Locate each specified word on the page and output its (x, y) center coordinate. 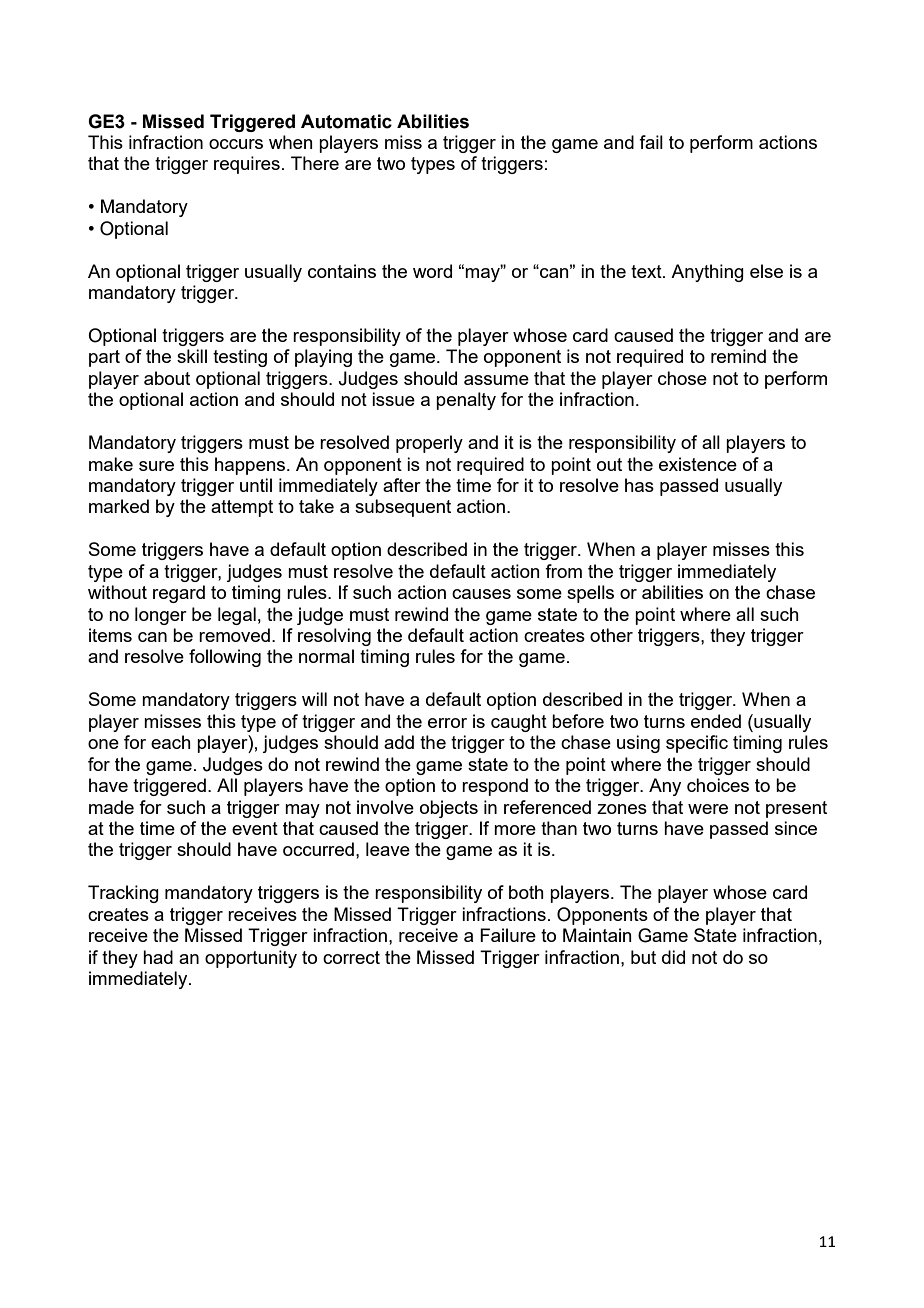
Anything (707, 273)
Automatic (346, 121)
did (673, 957)
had (158, 957)
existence (698, 464)
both (526, 892)
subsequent (403, 508)
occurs (236, 144)
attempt (242, 508)
